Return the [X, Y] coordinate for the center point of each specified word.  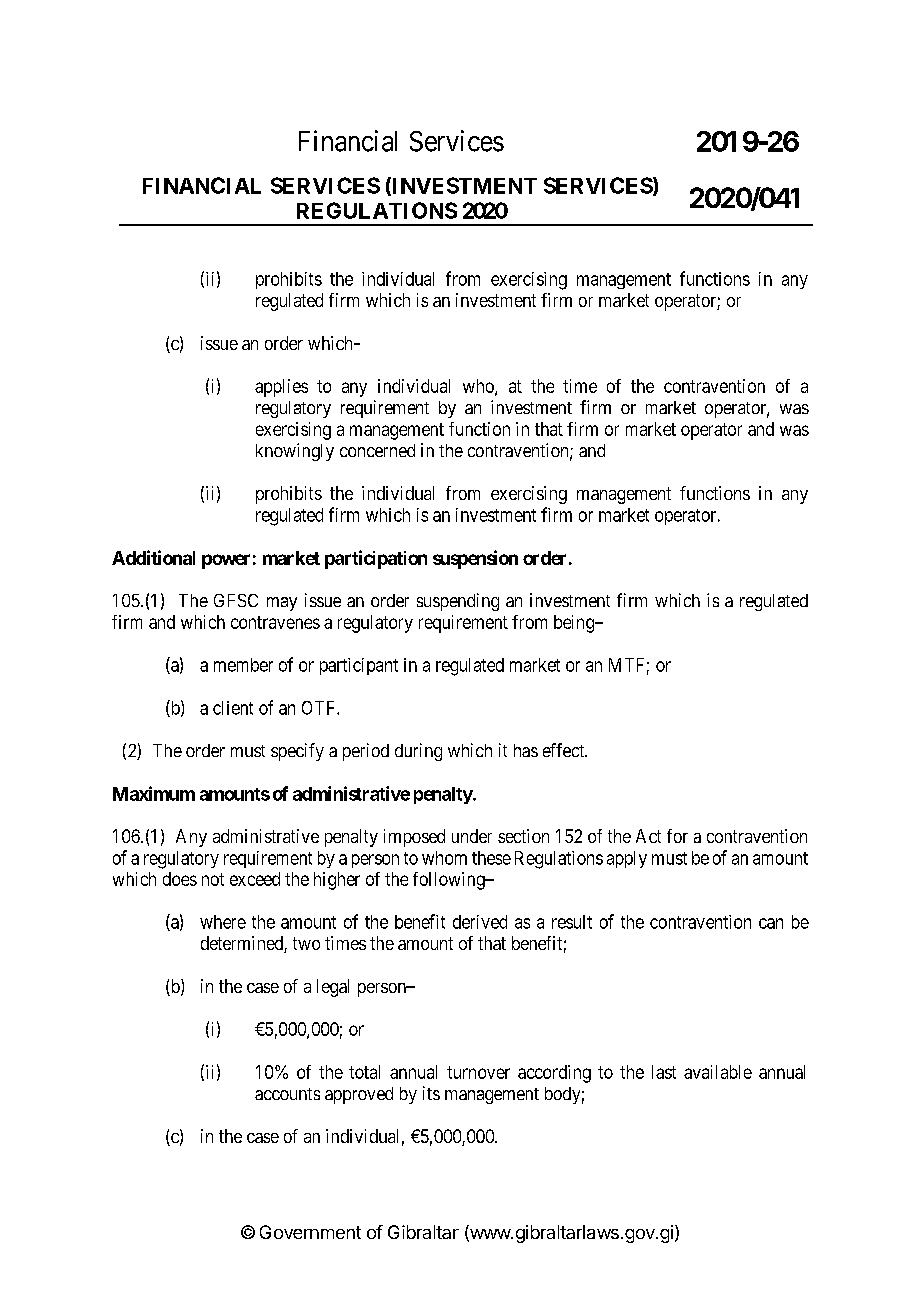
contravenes [275, 622]
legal [333, 988]
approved [359, 1095]
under [472, 836]
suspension [475, 559]
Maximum [154, 793]
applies [281, 388]
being [575, 624]
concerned [377, 450]
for [677, 836]
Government [310, 1232]
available [718, 1072]
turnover [478, 1072]
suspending [458, 602]
